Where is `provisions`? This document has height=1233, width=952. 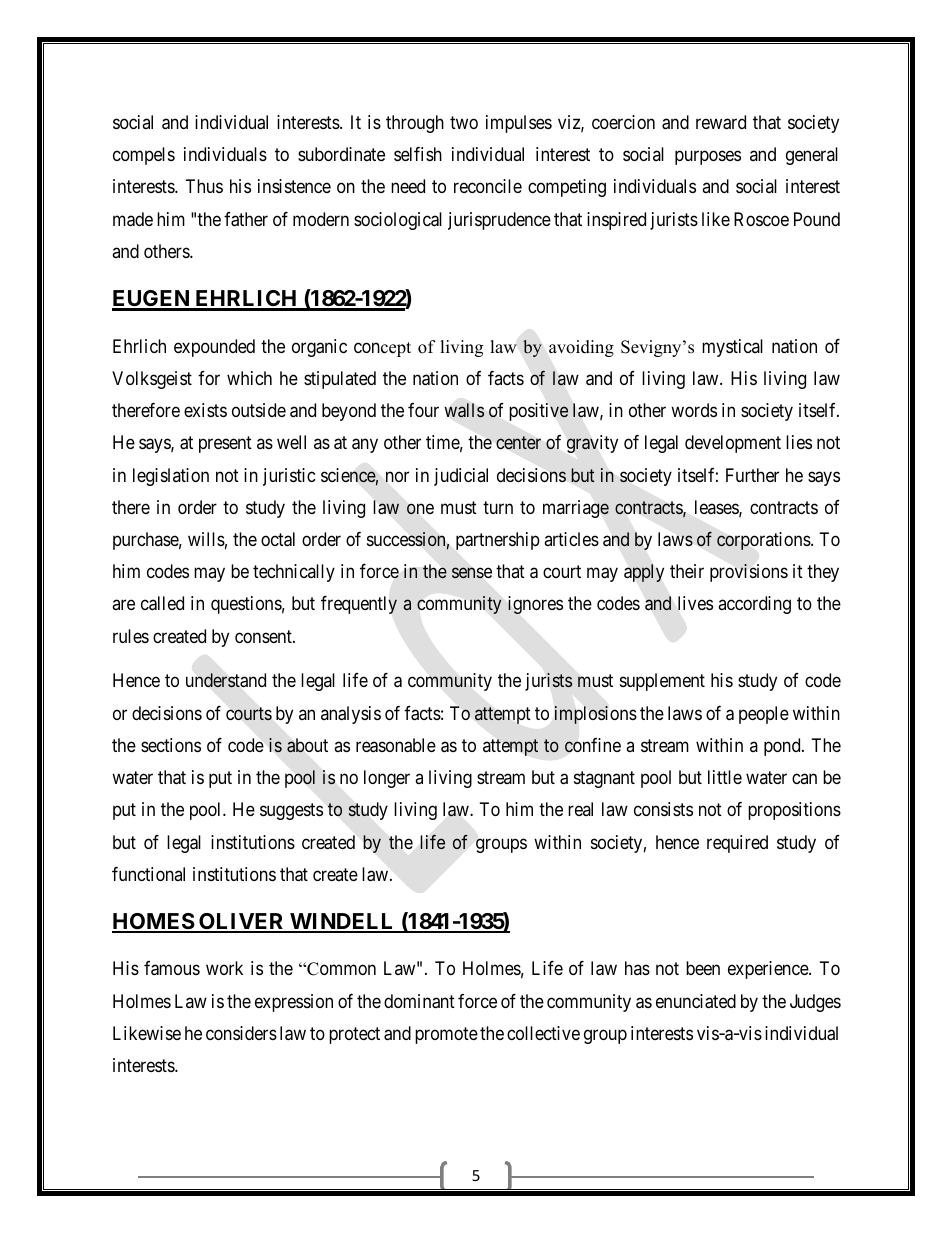
provisions is located at coordinates (749, 573).
